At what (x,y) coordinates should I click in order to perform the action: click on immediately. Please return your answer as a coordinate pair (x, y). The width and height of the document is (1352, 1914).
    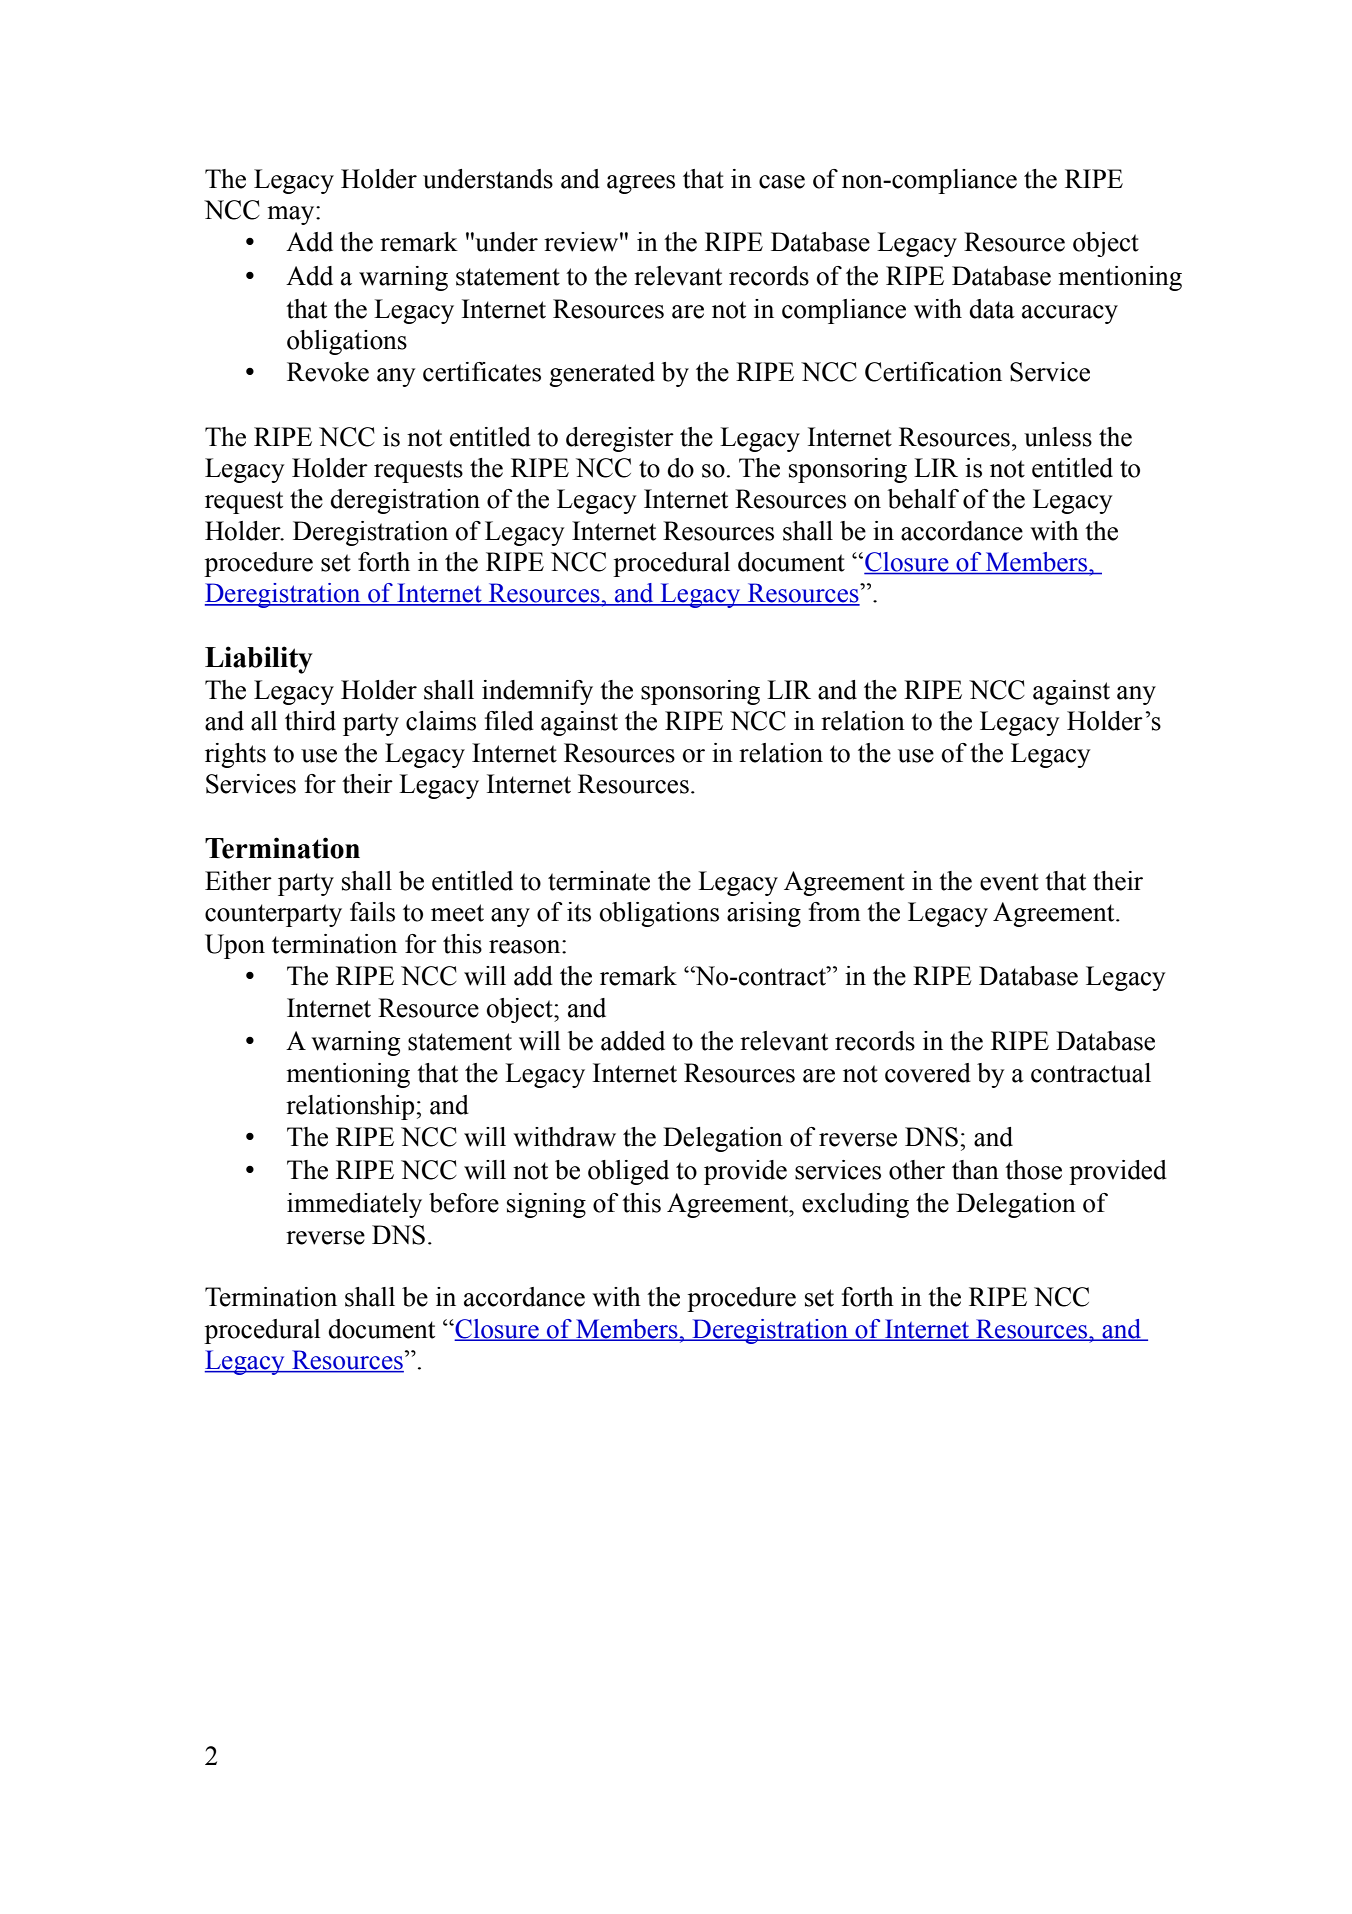
    Looking at the image, I should click on (354, 1205).
